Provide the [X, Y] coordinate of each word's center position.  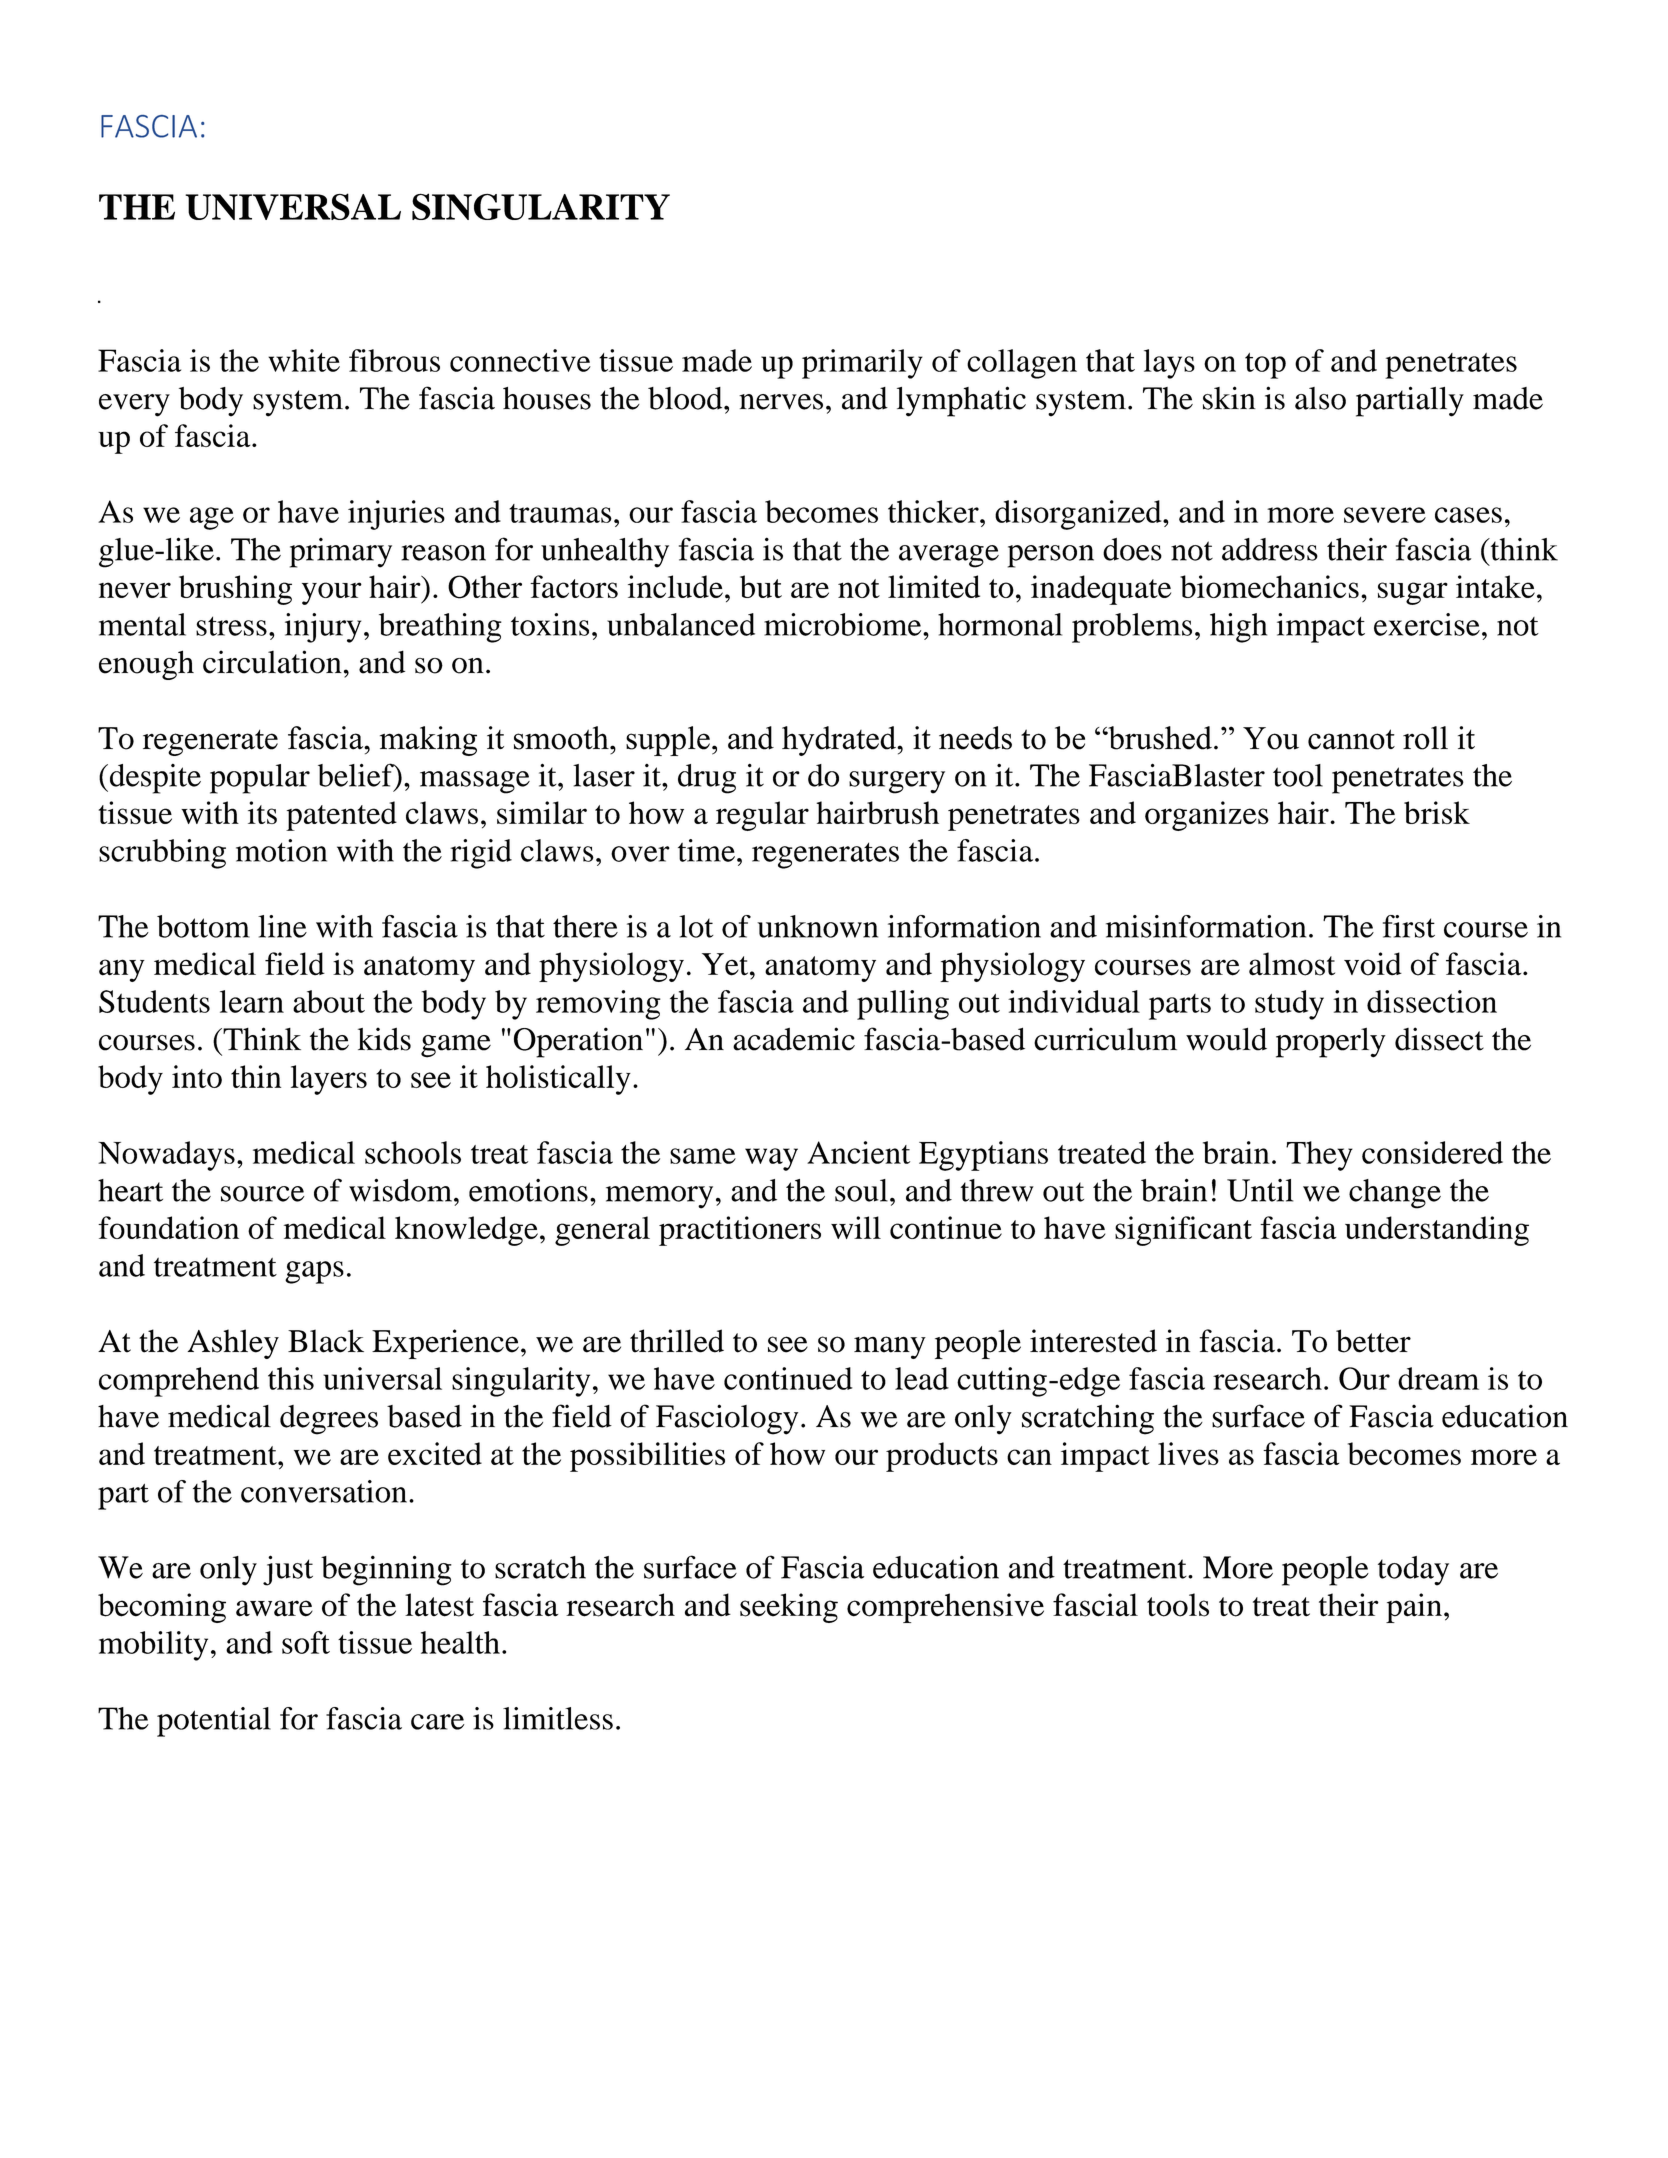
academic [794, 1039]
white [304, 360]
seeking [789, 1608]
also [1320, 398]
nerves [781, 402]
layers [329, 1080]
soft [306, 1642]
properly [1331, 1043]
